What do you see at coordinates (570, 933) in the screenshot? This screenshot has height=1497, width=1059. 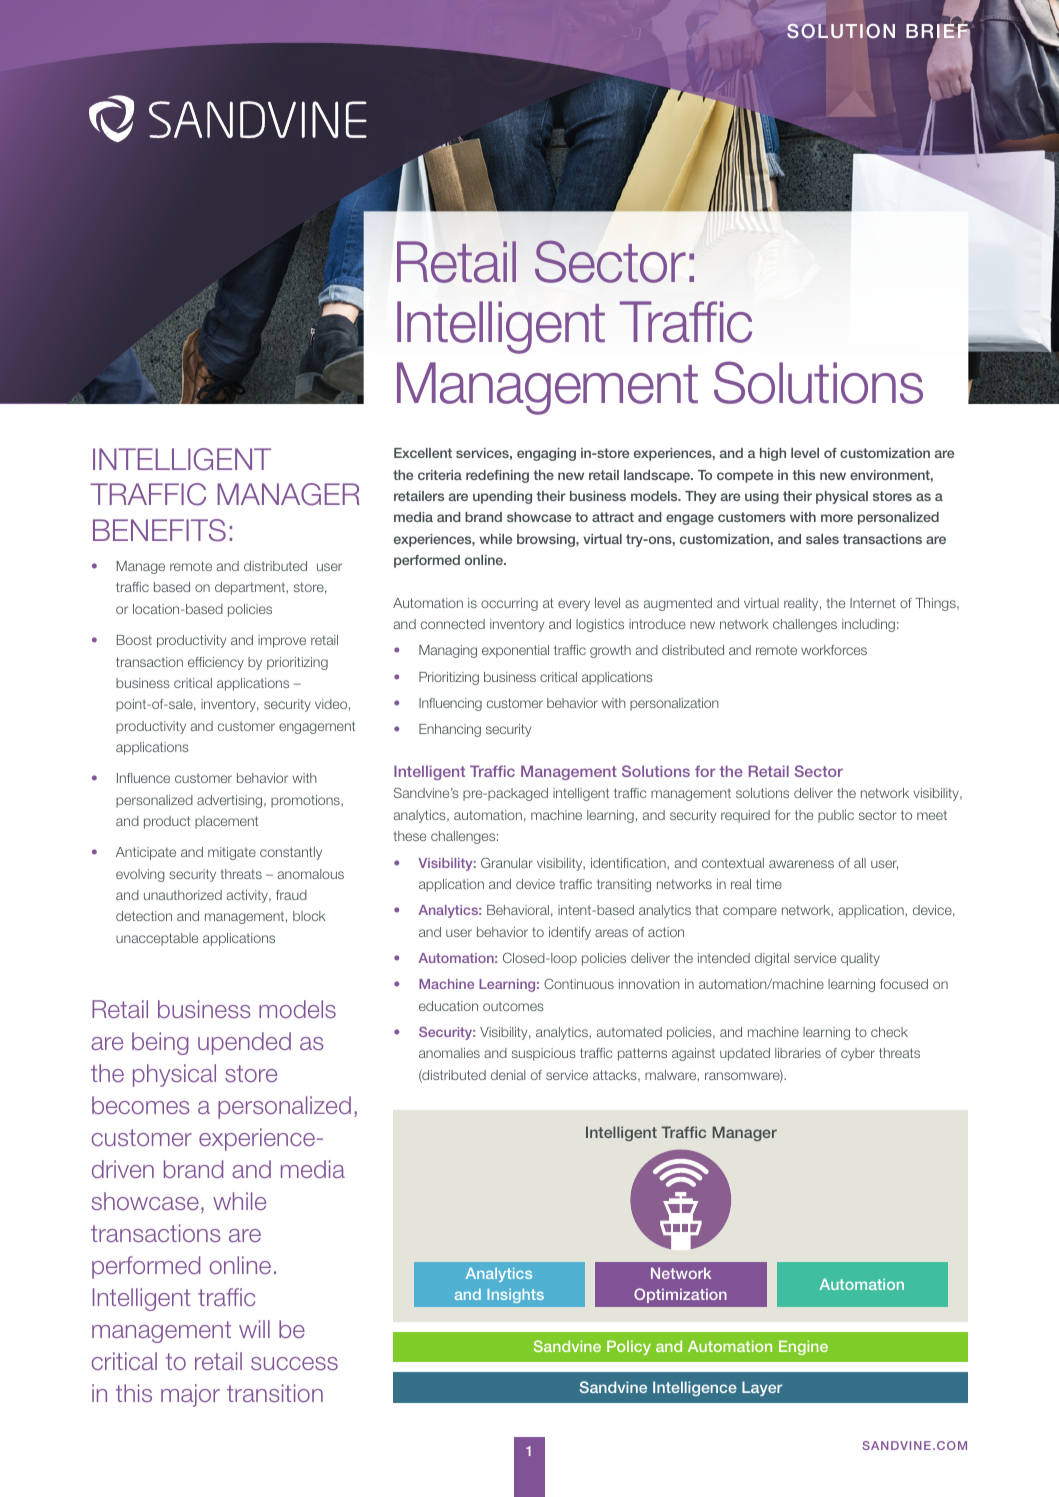 I see `identify` at bounding box center [570, 933].
